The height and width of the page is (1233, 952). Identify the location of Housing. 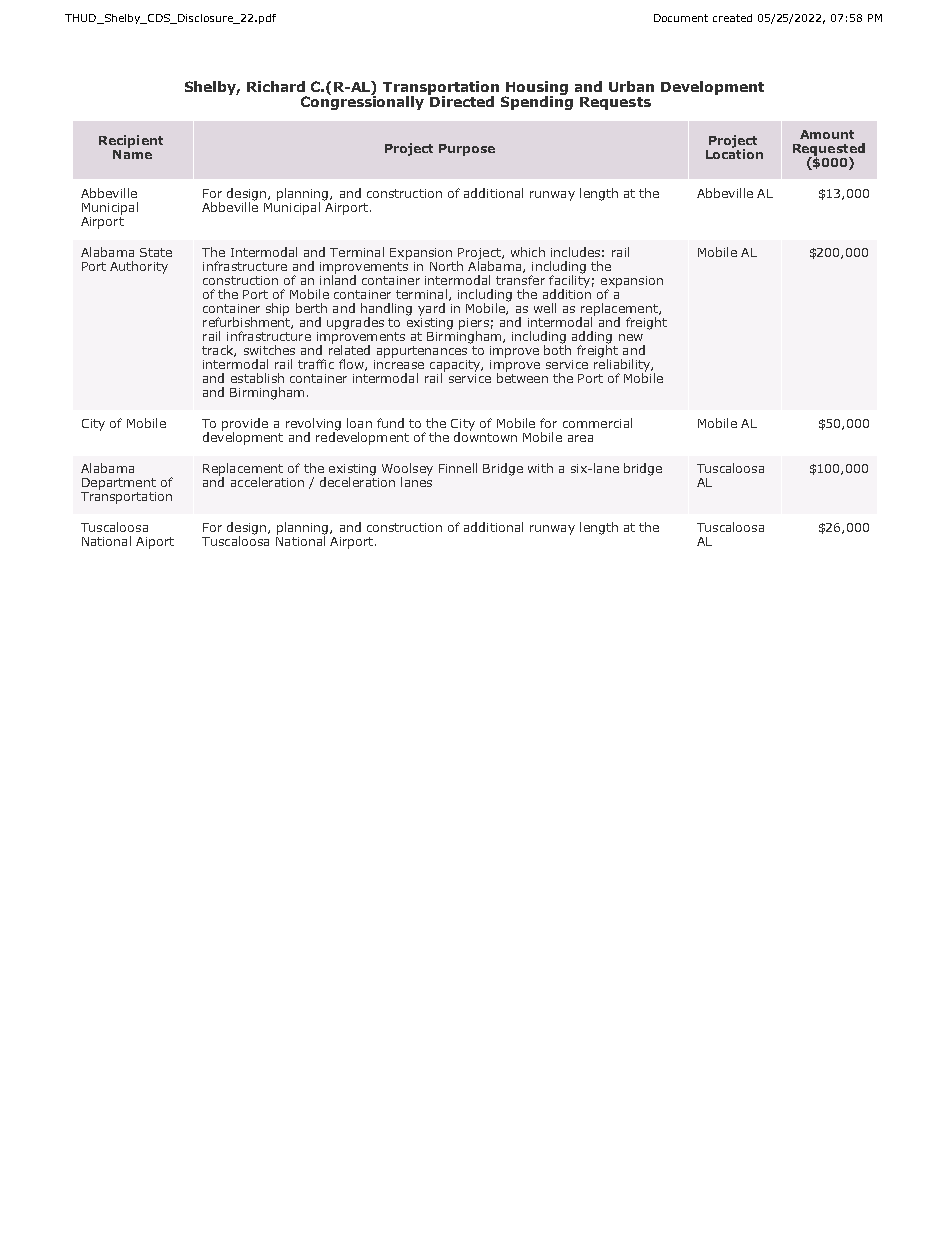
(536, 89).
